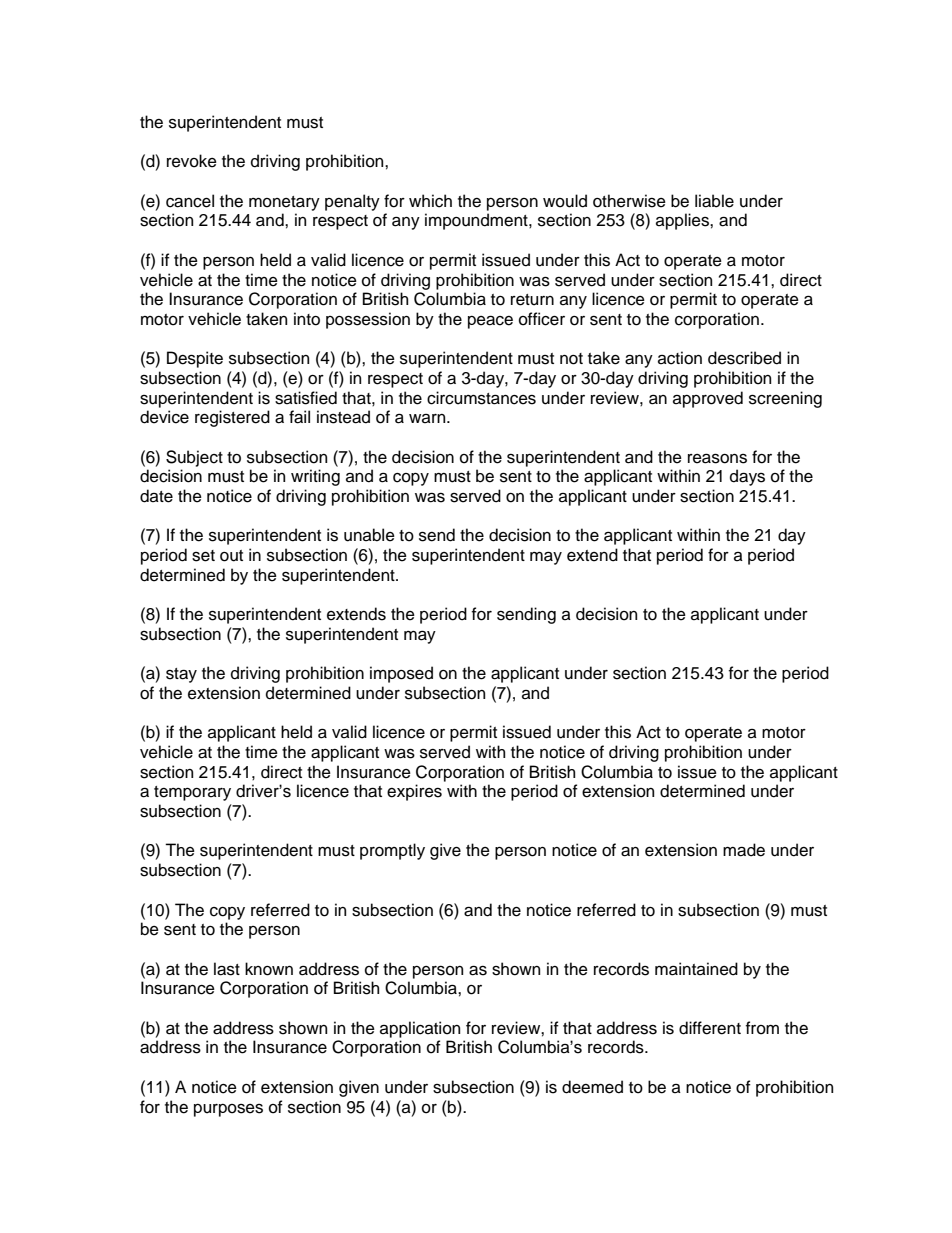 The height and width of the screenshot is (1233, 952). What do you see at coordinates (747, 477) in the screenshot?
I see `days` at bounding box center [747, 477].
